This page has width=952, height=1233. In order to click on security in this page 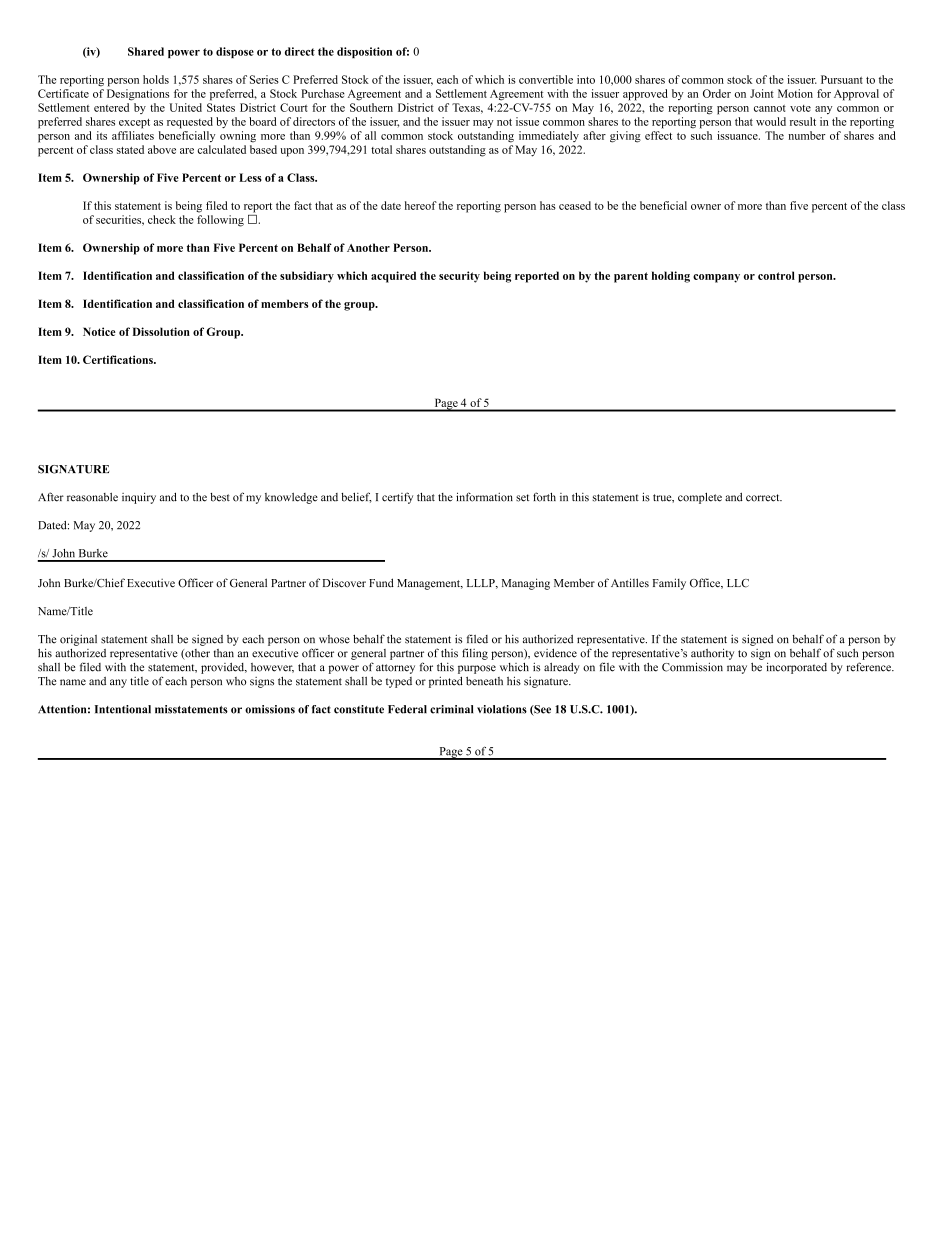, I will do `click(459, 277)`.
